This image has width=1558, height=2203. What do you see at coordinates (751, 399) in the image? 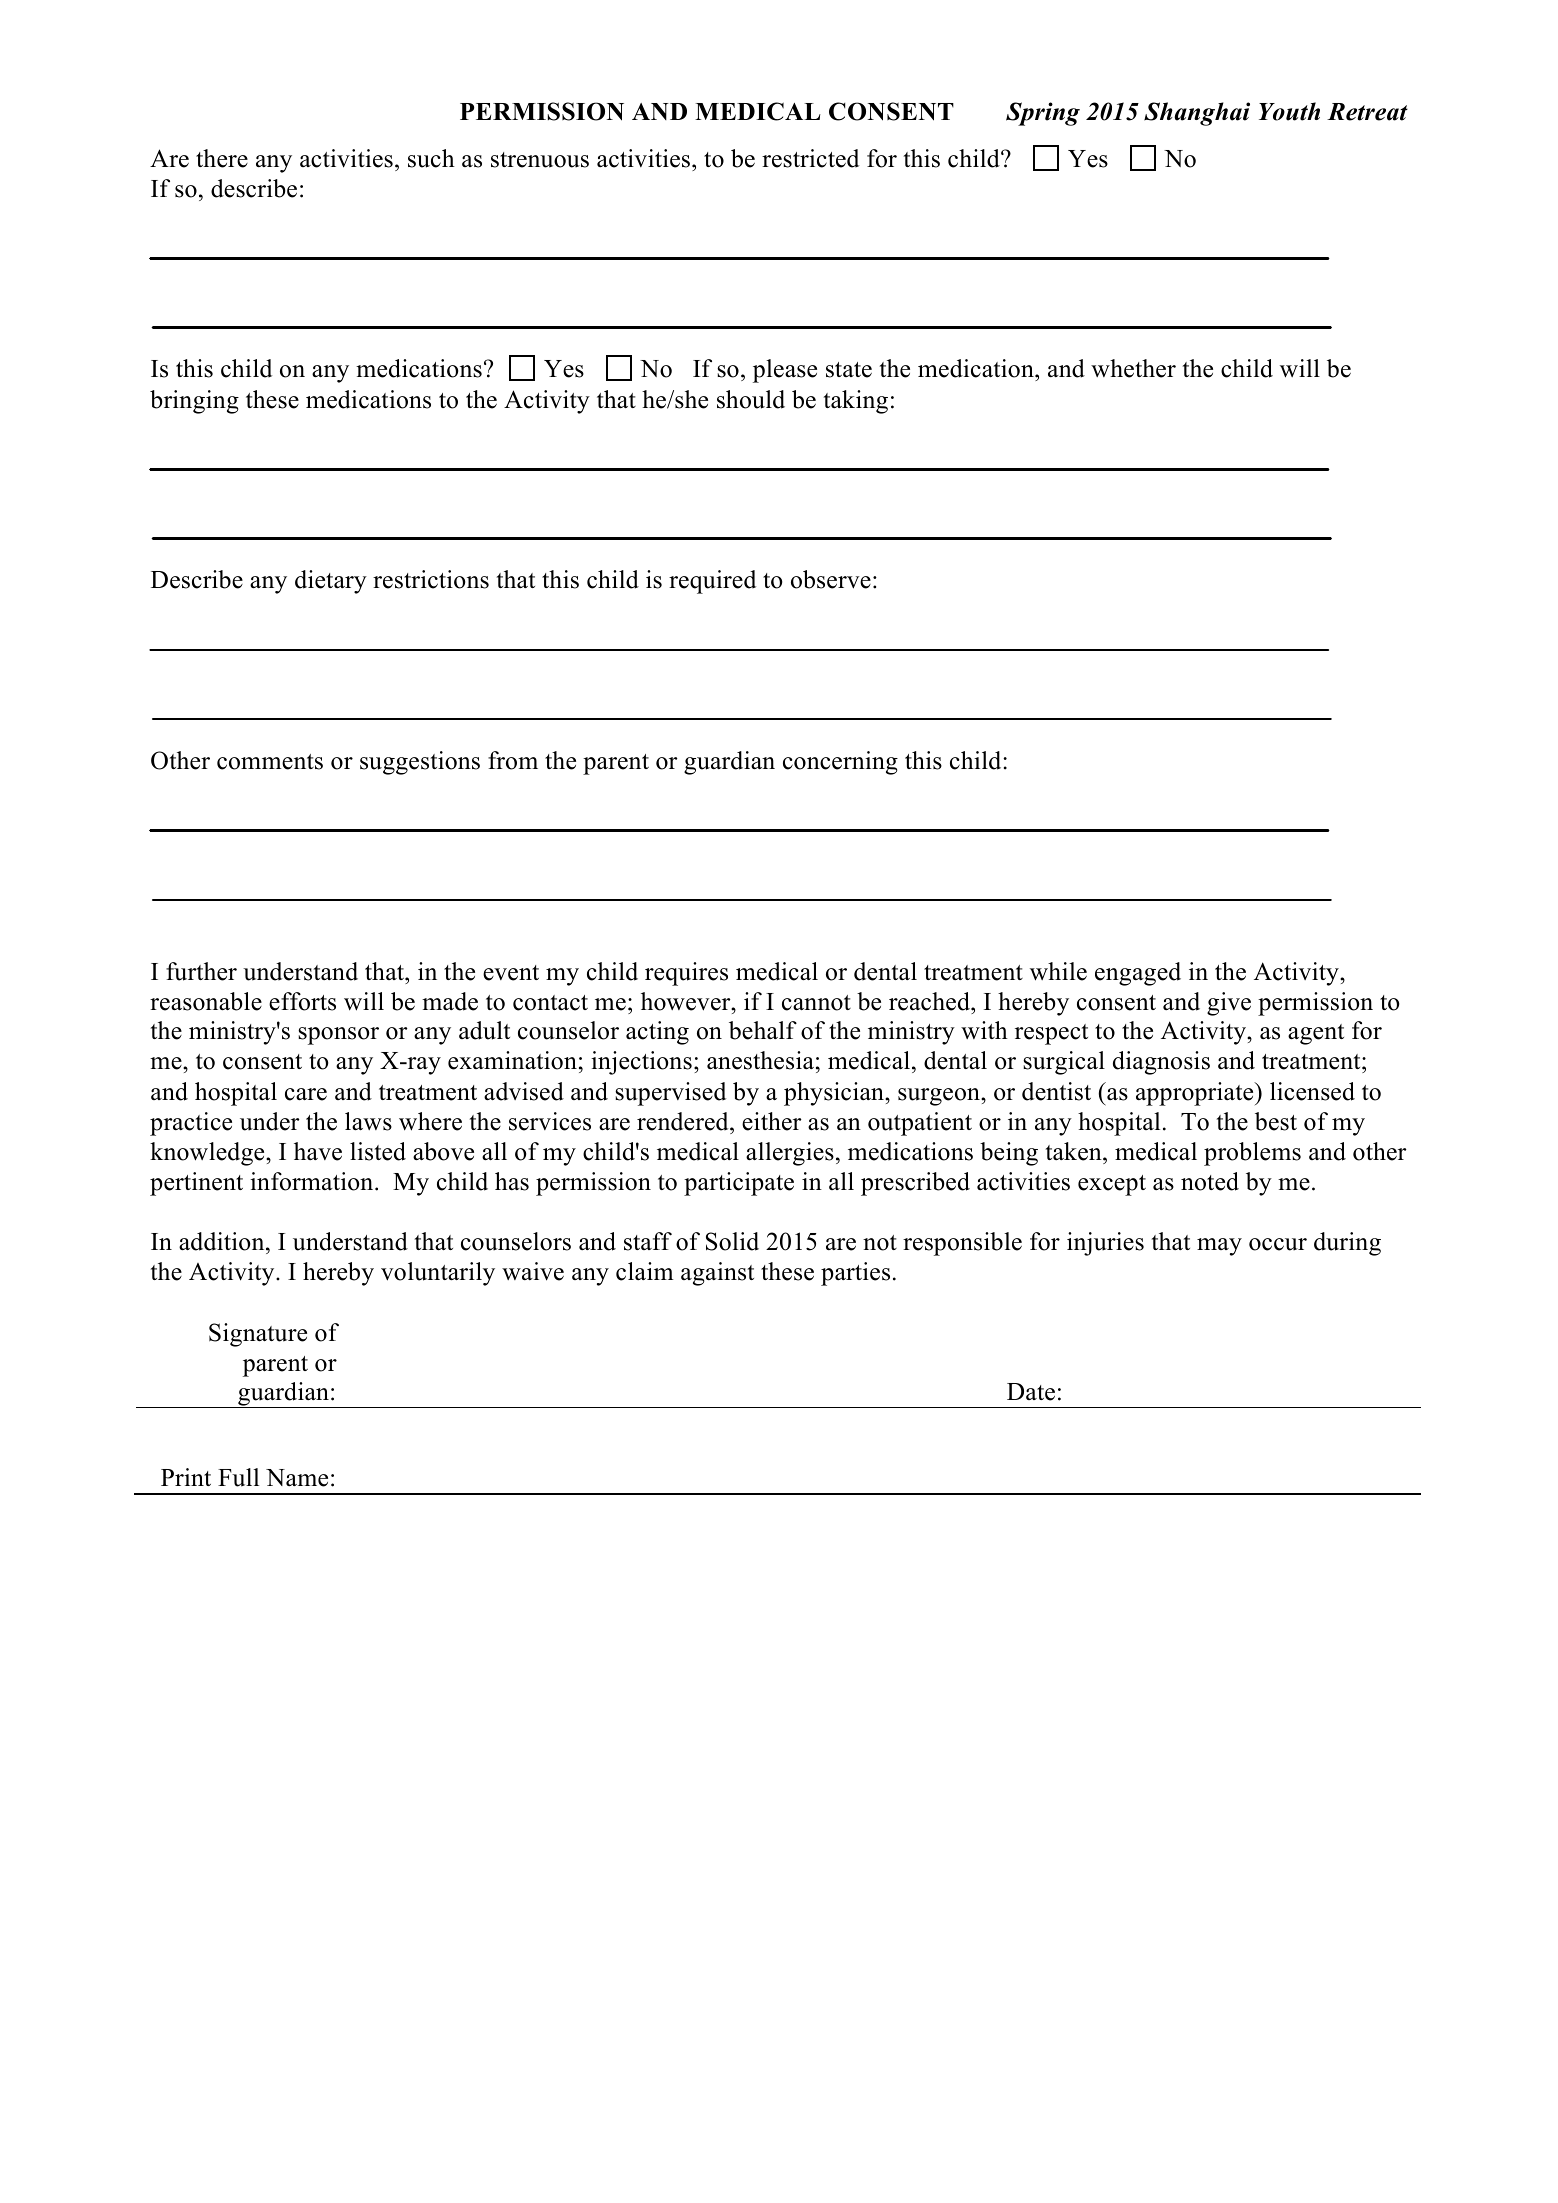
I see `should` at bounding box center [751, 399].
